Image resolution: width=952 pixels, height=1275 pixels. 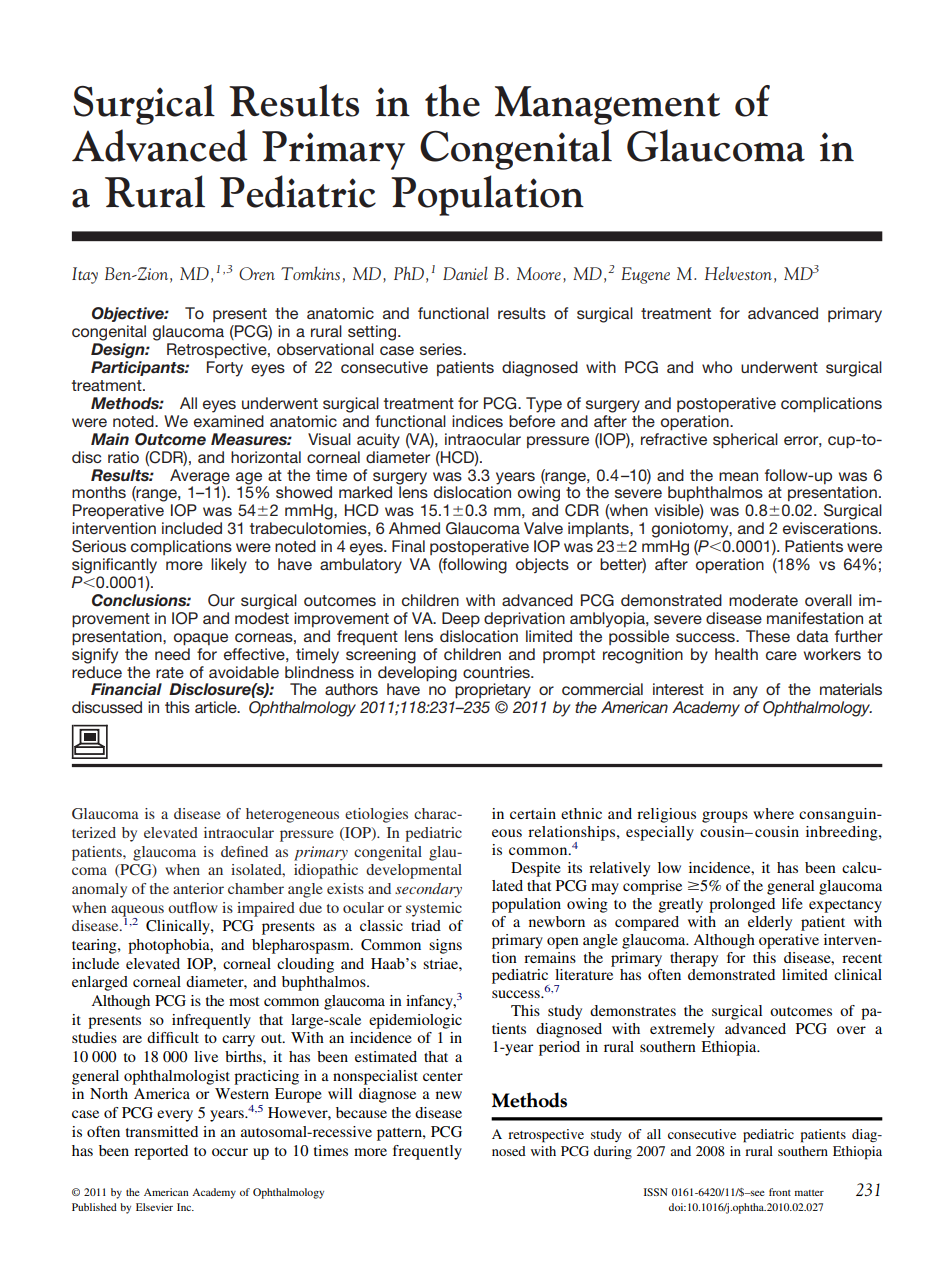 I want to click on certain, so click(x=533, y=813).
